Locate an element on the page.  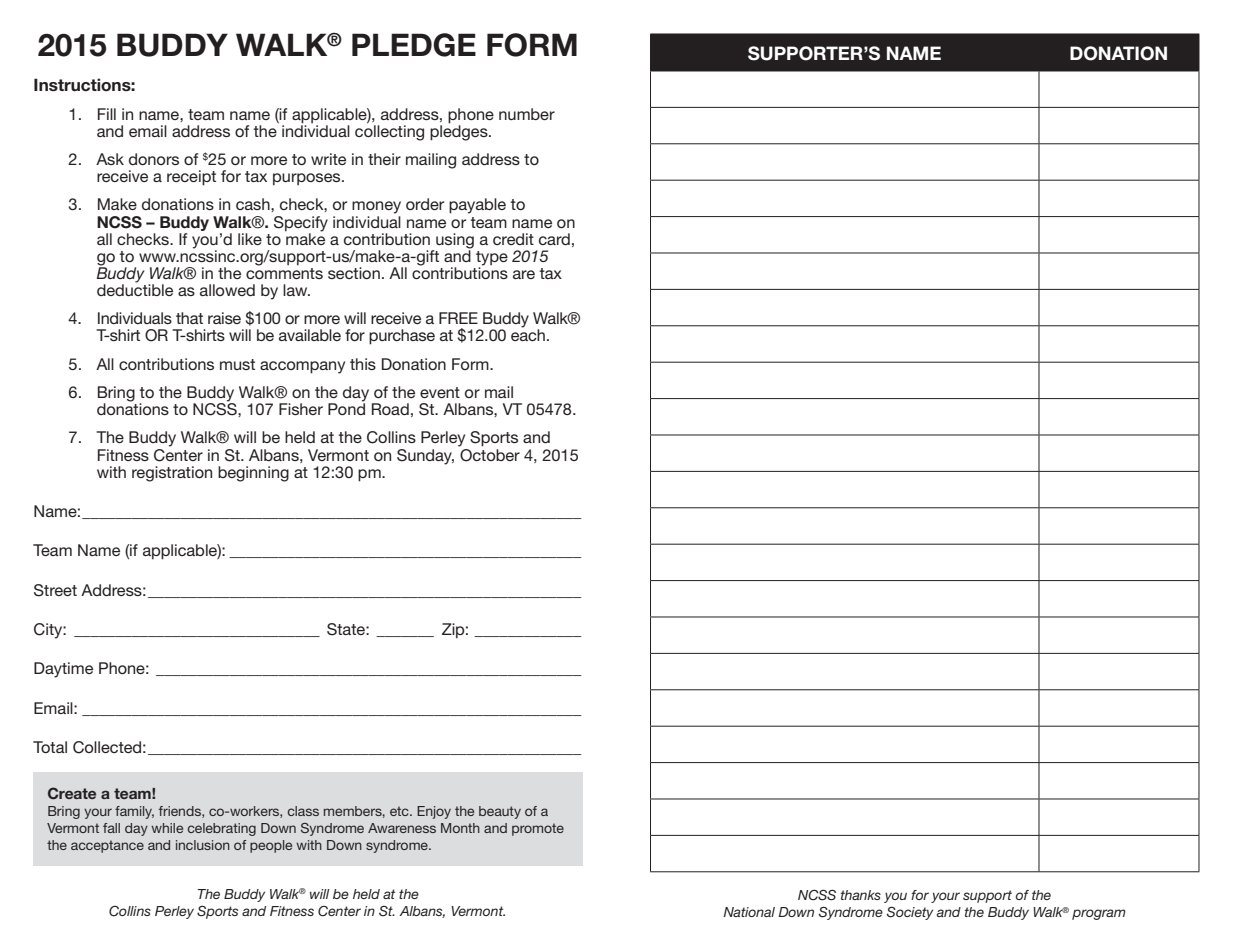
number is located at coordinates (527, 114).
